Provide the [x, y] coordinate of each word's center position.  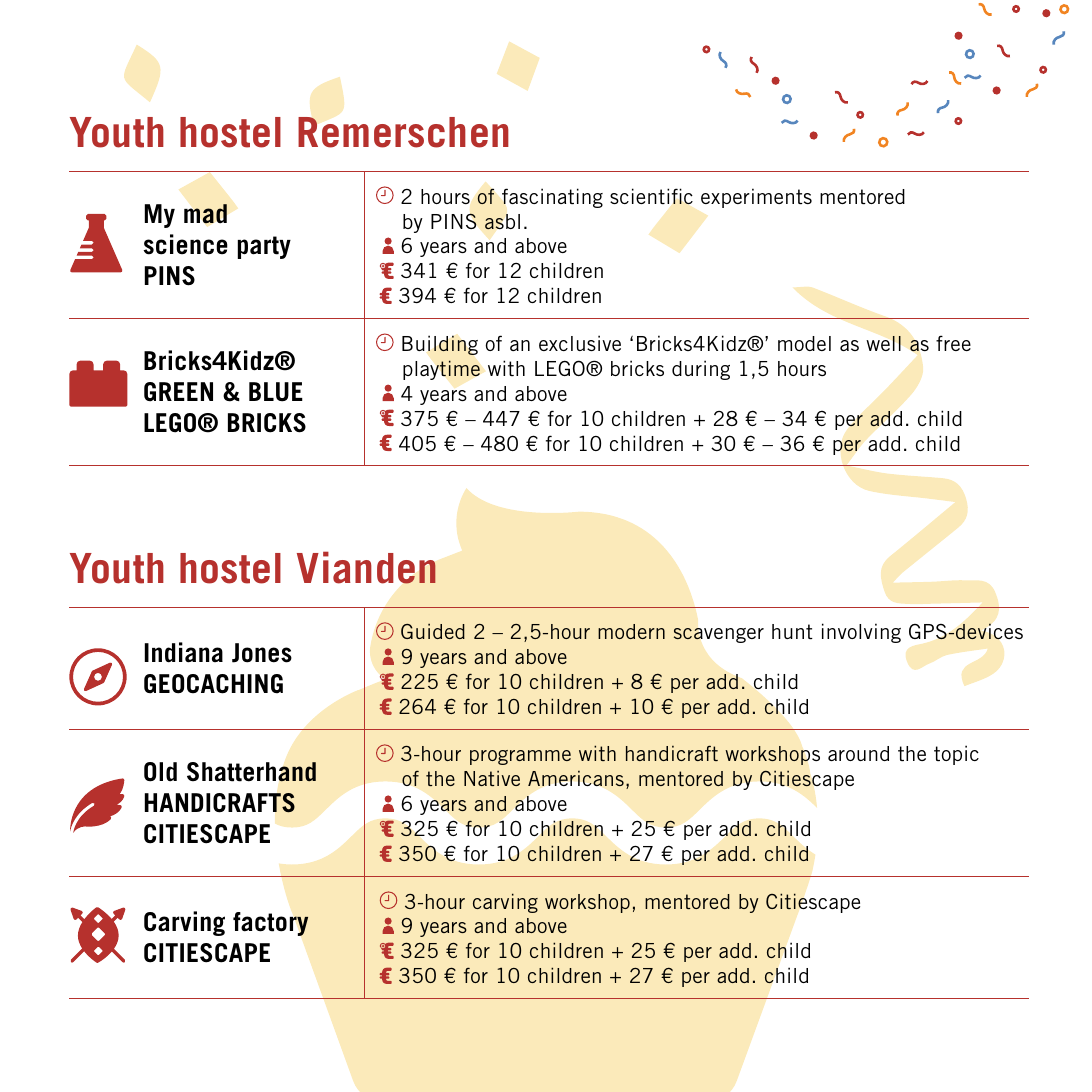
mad [205, 214]
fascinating [552, 198]
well [883, 343]
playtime [441, 370]
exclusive [580, 343]
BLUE [276, 392]
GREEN [178, 392]
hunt [792, 631]
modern [631, 631]
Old [160, 772]
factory [271, 924]
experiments [756, 198]
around [858, 753]
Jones [262, 653]
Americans [576, 778]
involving [861, 633]
